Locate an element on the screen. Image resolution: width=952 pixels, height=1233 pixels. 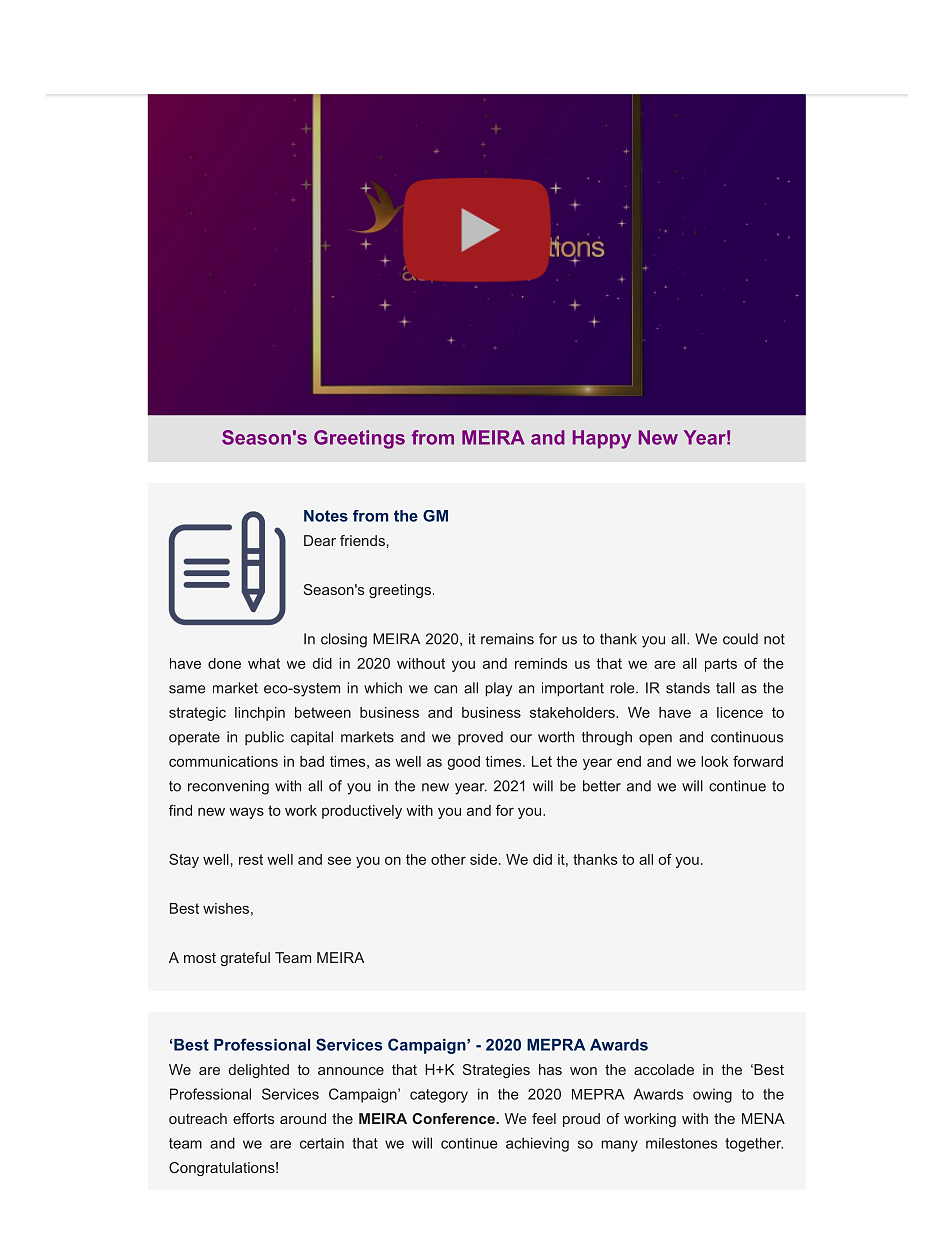
efforts is located at coordinates (253, 1118).
